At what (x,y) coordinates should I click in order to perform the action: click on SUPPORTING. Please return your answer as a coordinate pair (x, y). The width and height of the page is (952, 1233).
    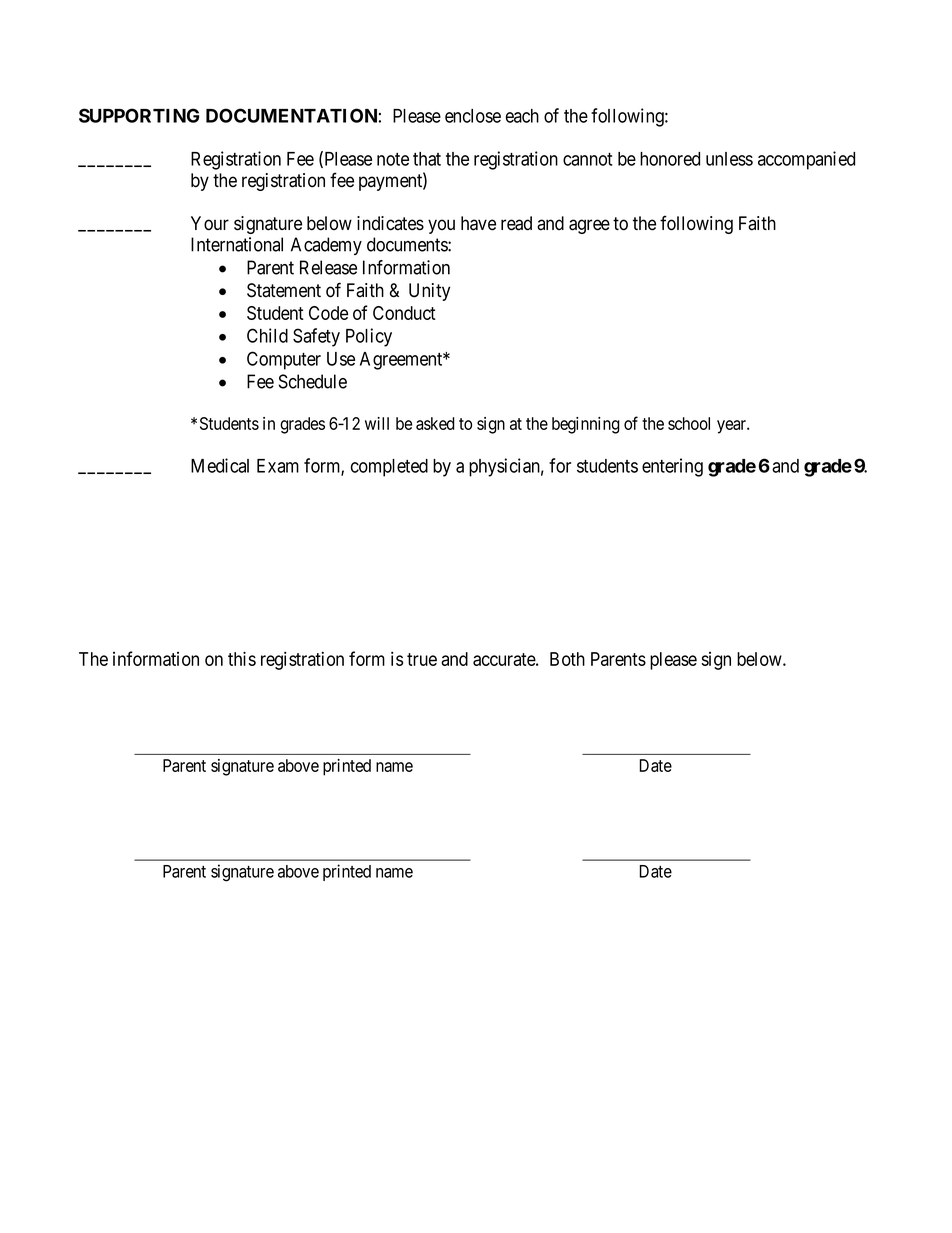
    Looking at the image, I should click on (139, 115).
